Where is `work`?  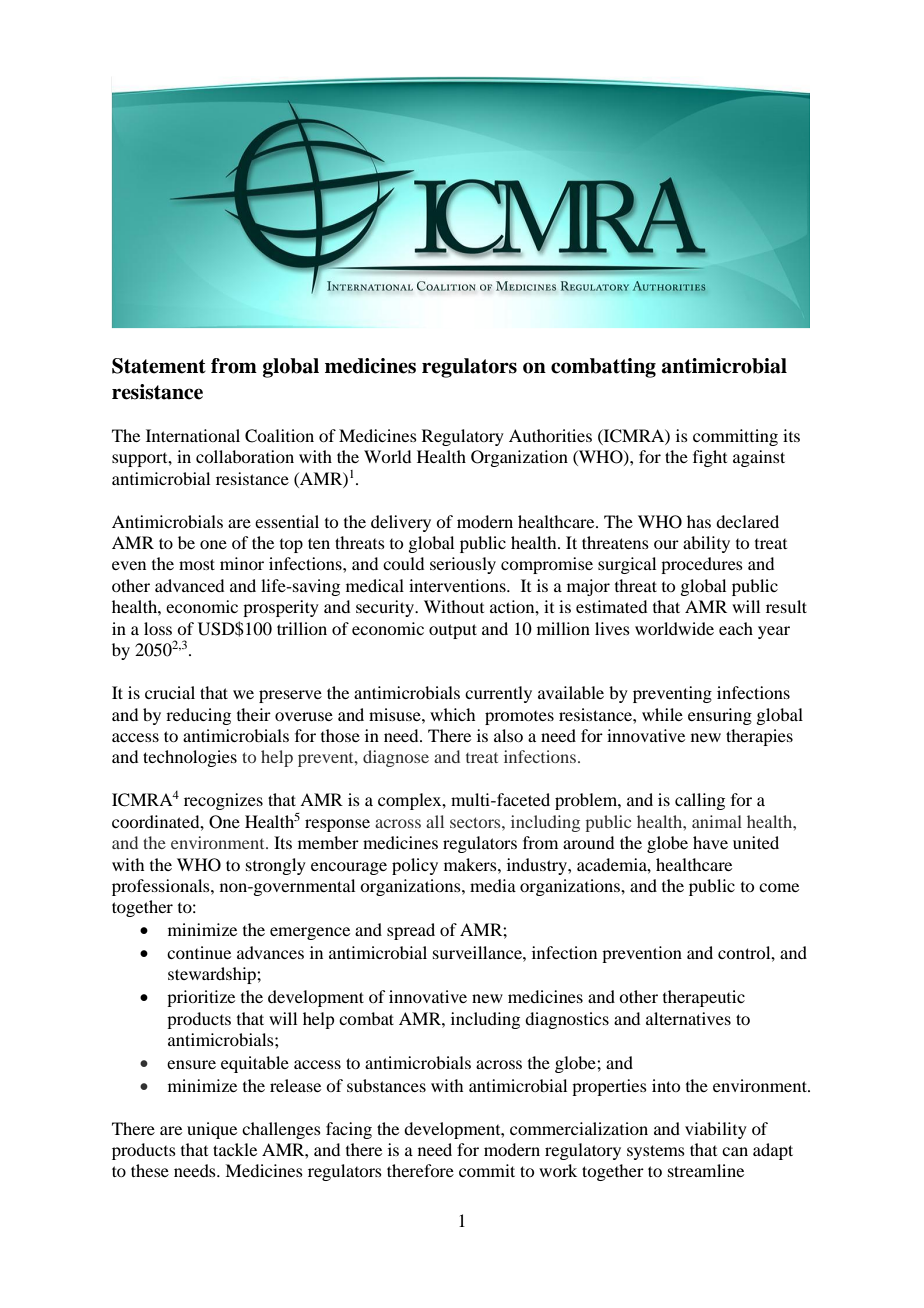
work is located at coordinates (558, 1170).
